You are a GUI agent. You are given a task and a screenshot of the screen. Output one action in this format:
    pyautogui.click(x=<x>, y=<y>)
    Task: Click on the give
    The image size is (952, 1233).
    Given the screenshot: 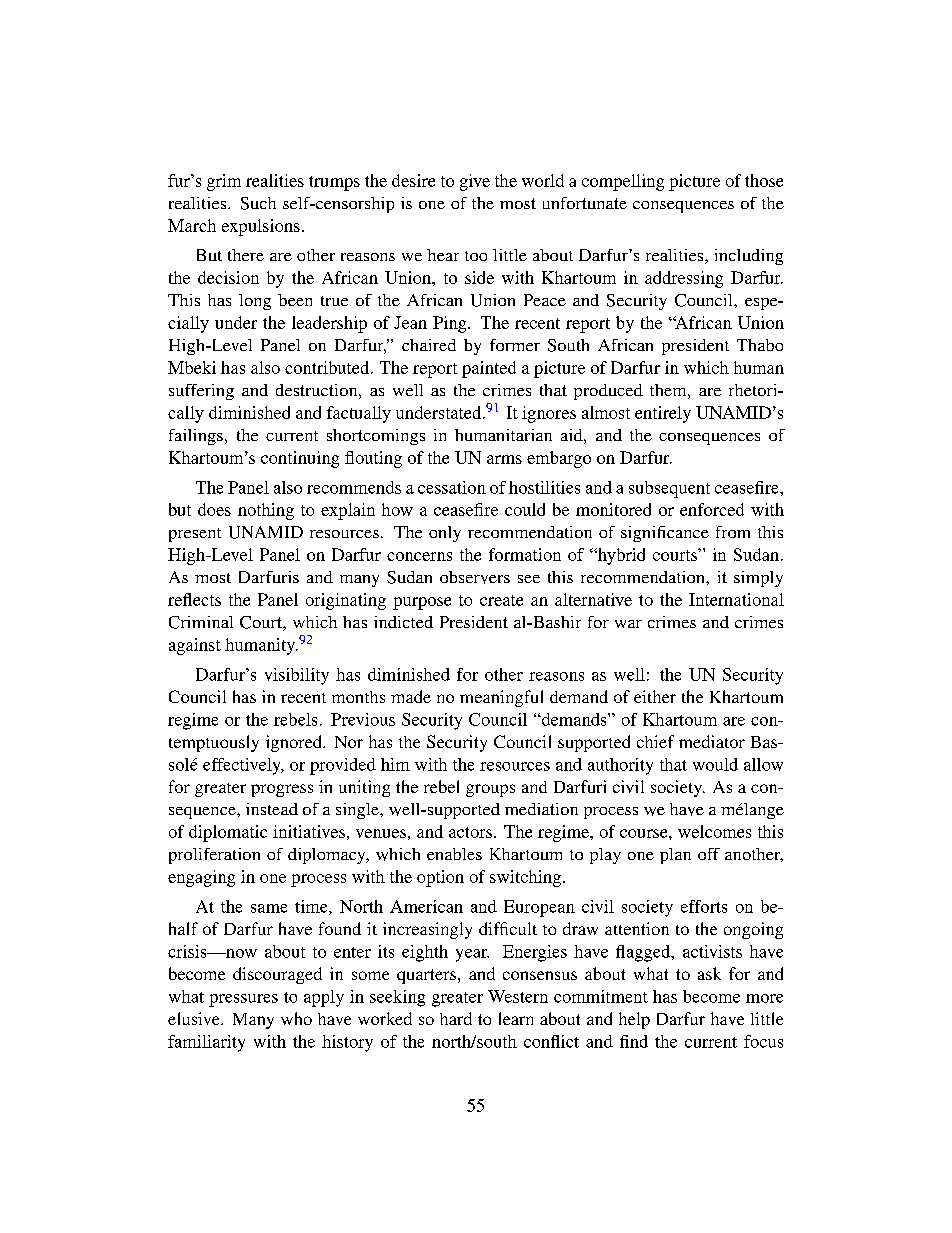 What is the action you would take?
    pyautogui.click(x=475, y=182)
